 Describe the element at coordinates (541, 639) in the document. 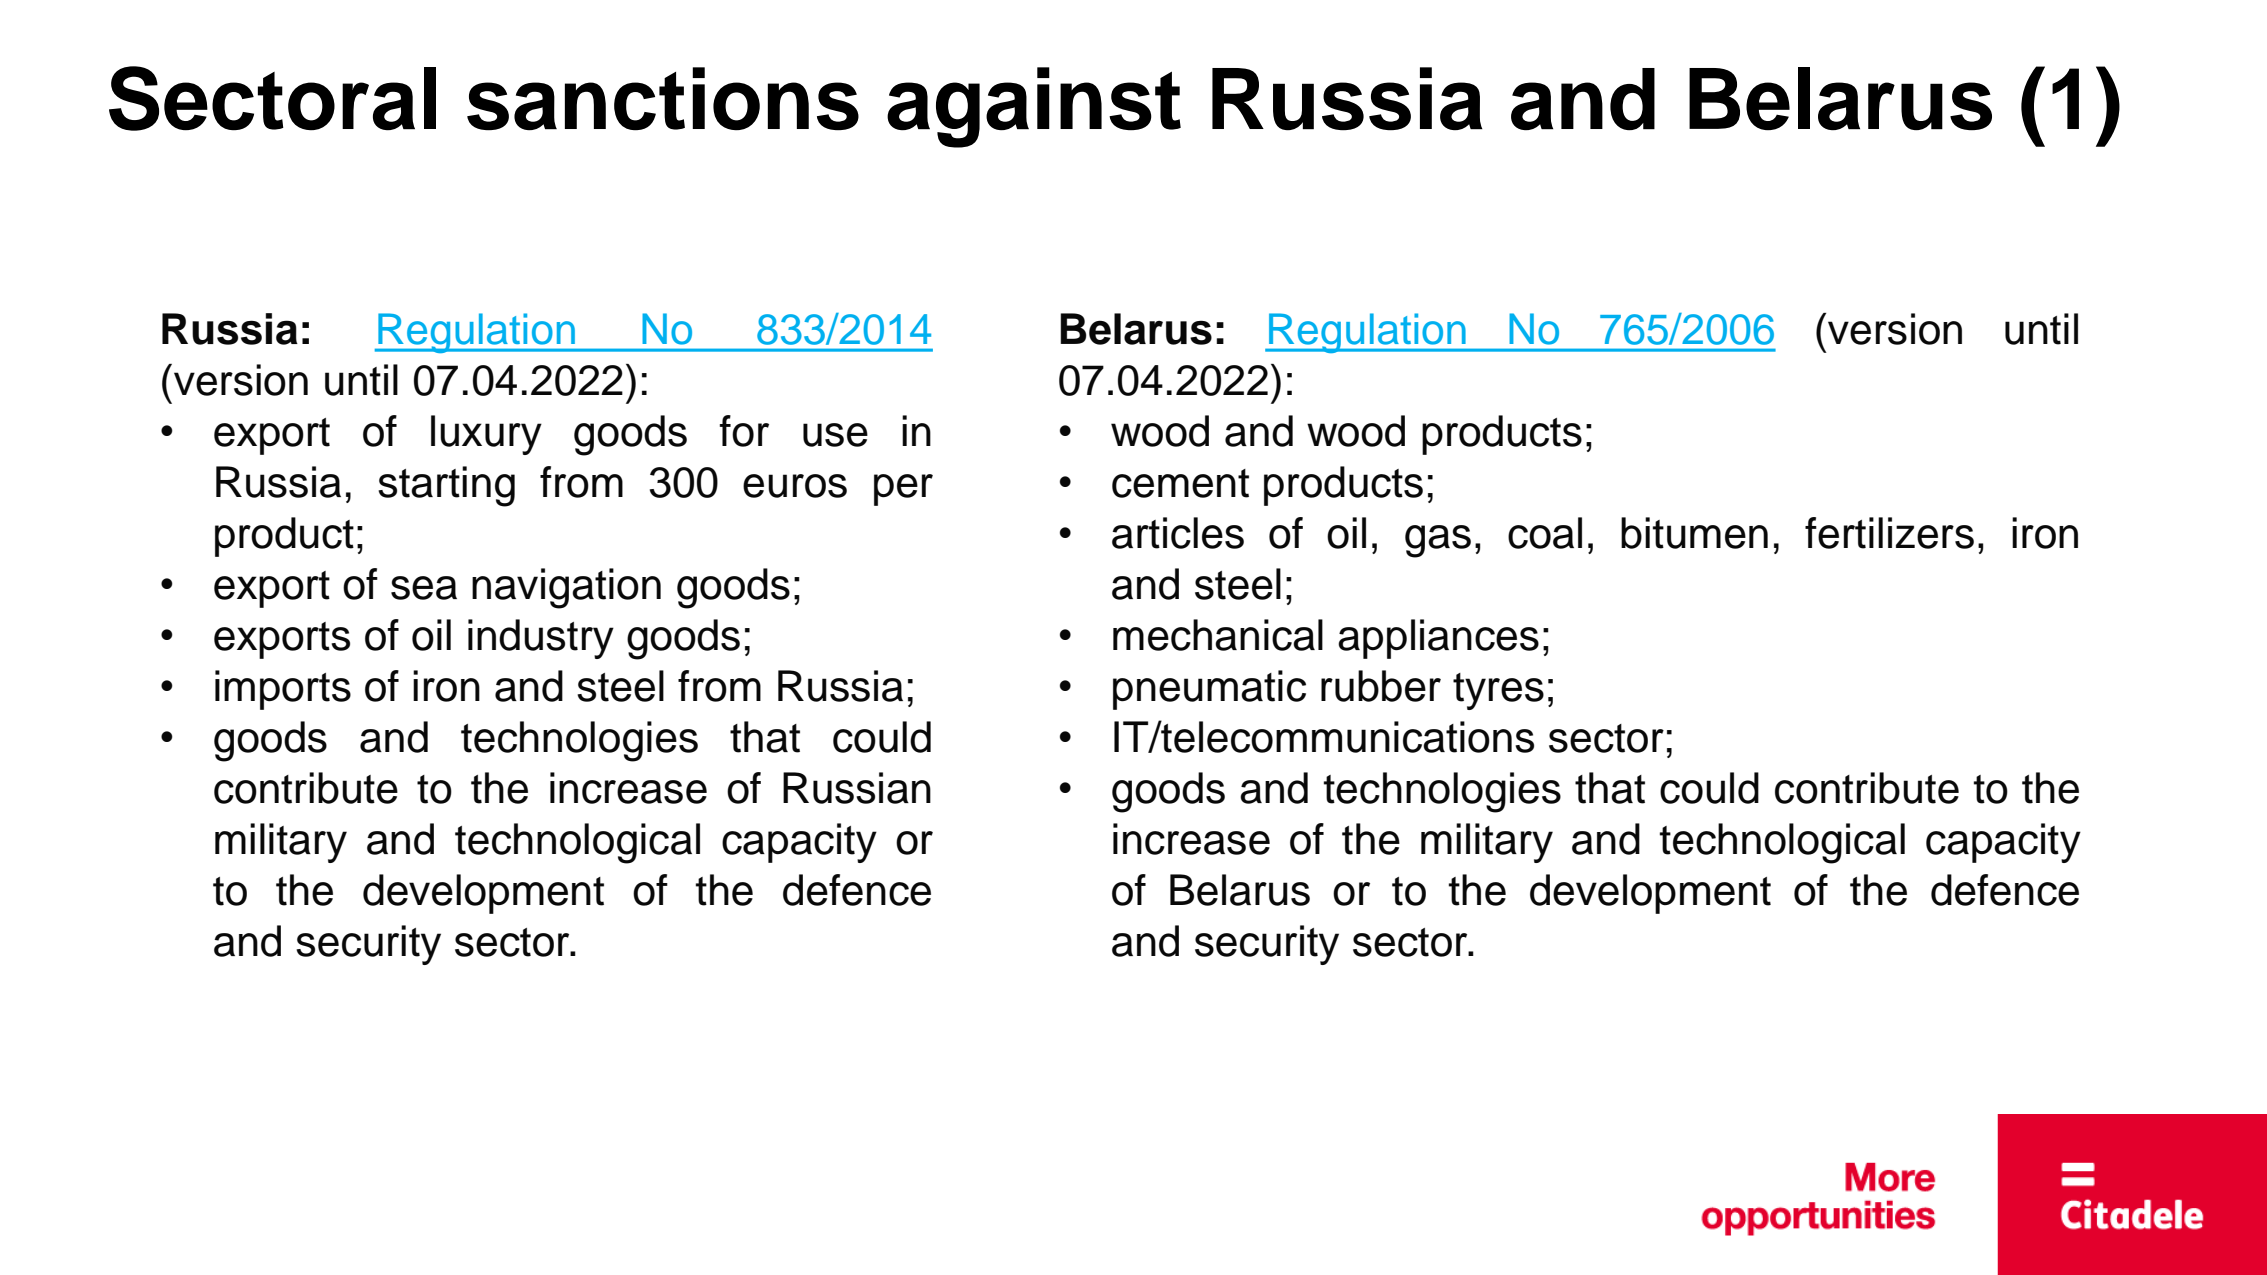

I see `industry` at that location.
